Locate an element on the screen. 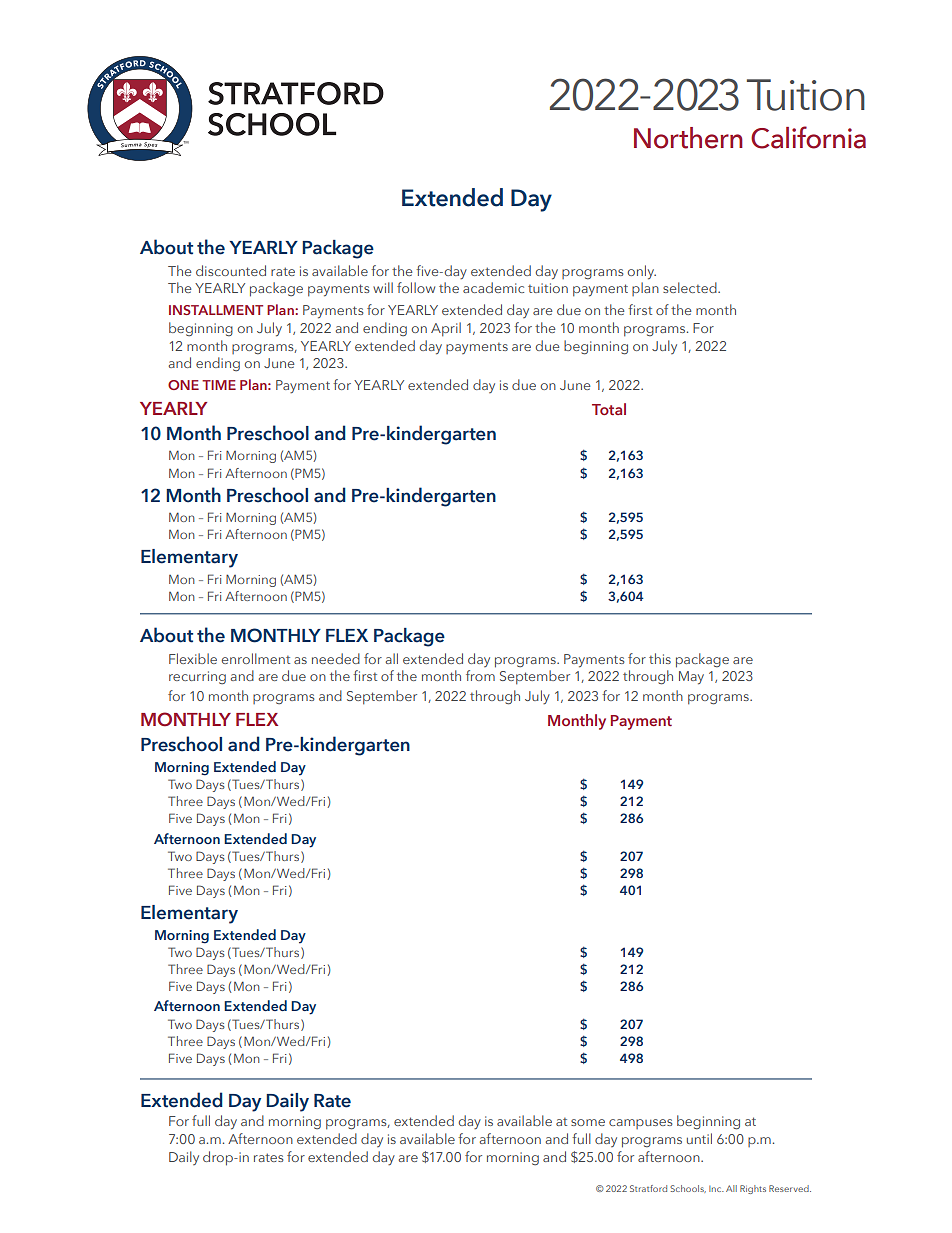  discounted is located at coordinates (231, 270).
